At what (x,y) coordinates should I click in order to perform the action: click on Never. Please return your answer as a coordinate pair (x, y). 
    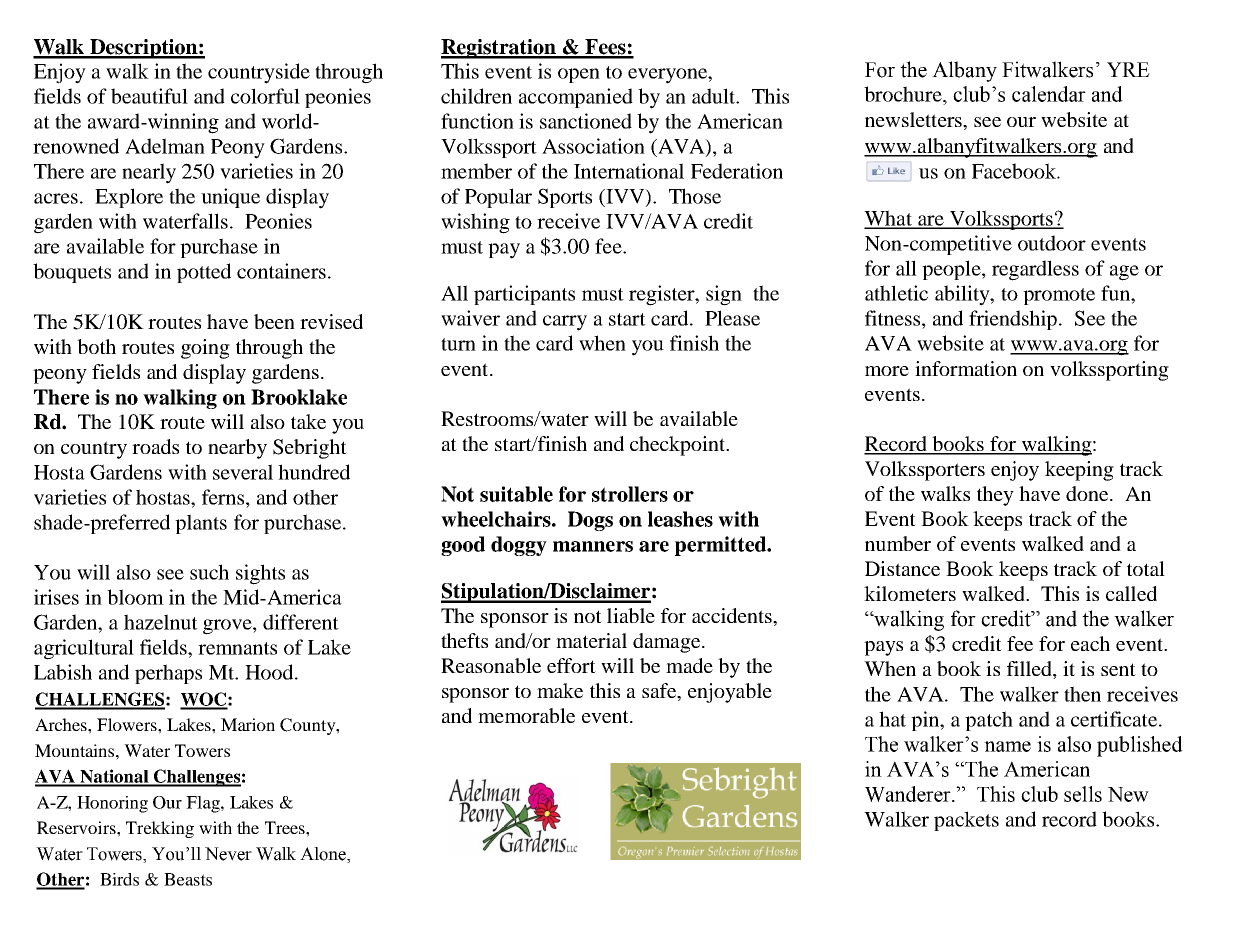
    Looking at the image, I should click on (228, 854).
